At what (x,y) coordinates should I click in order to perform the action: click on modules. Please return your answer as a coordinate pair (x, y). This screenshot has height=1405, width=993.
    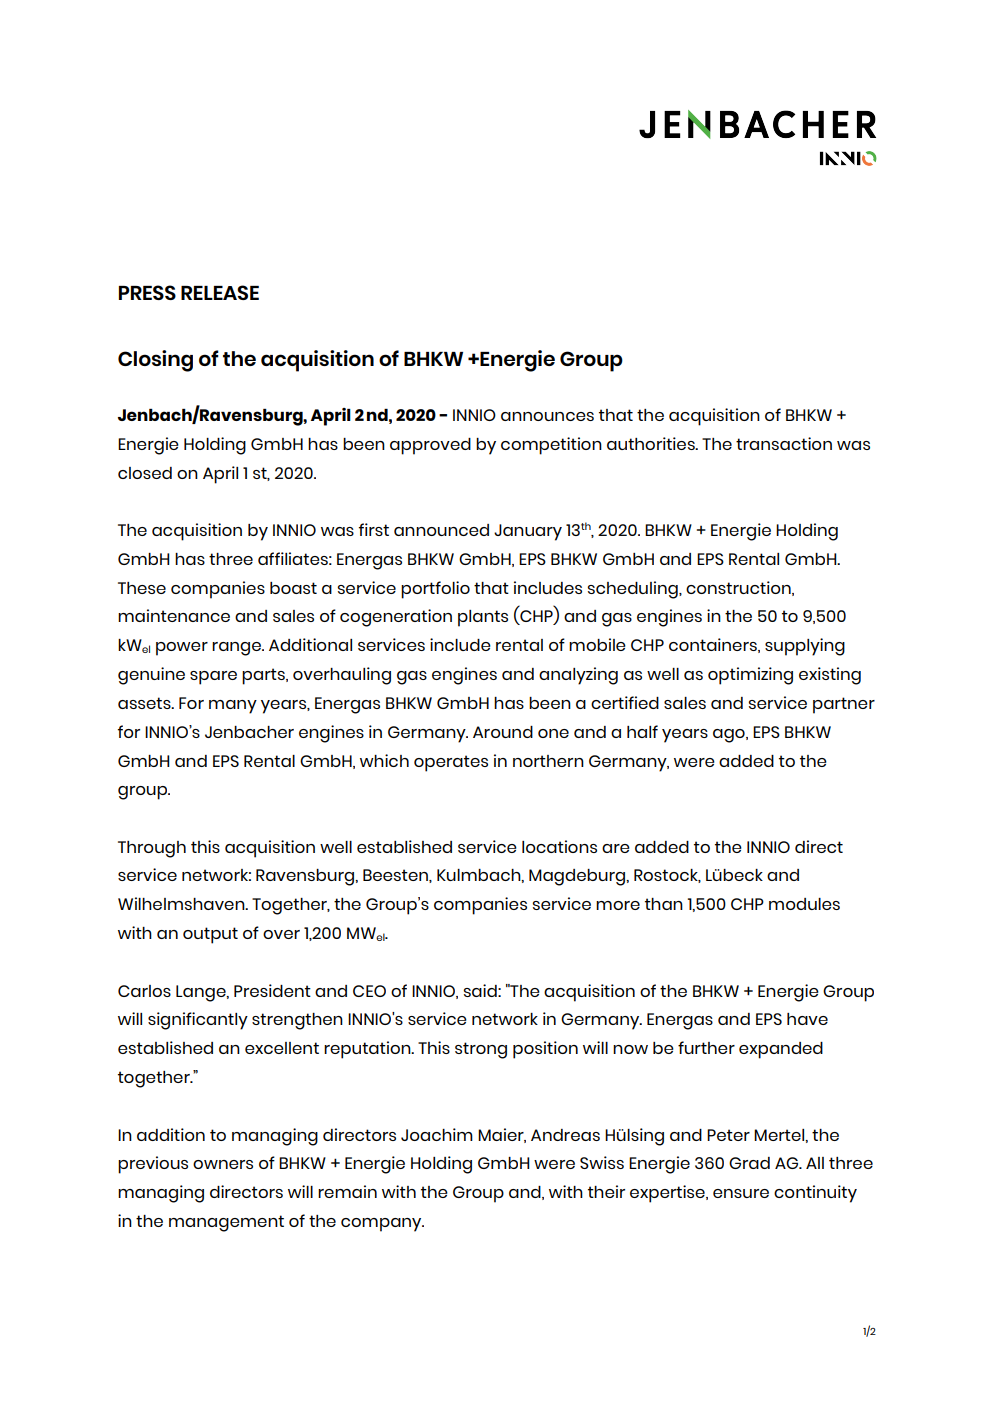
    Looking at the image, I should click on (804, 904).
